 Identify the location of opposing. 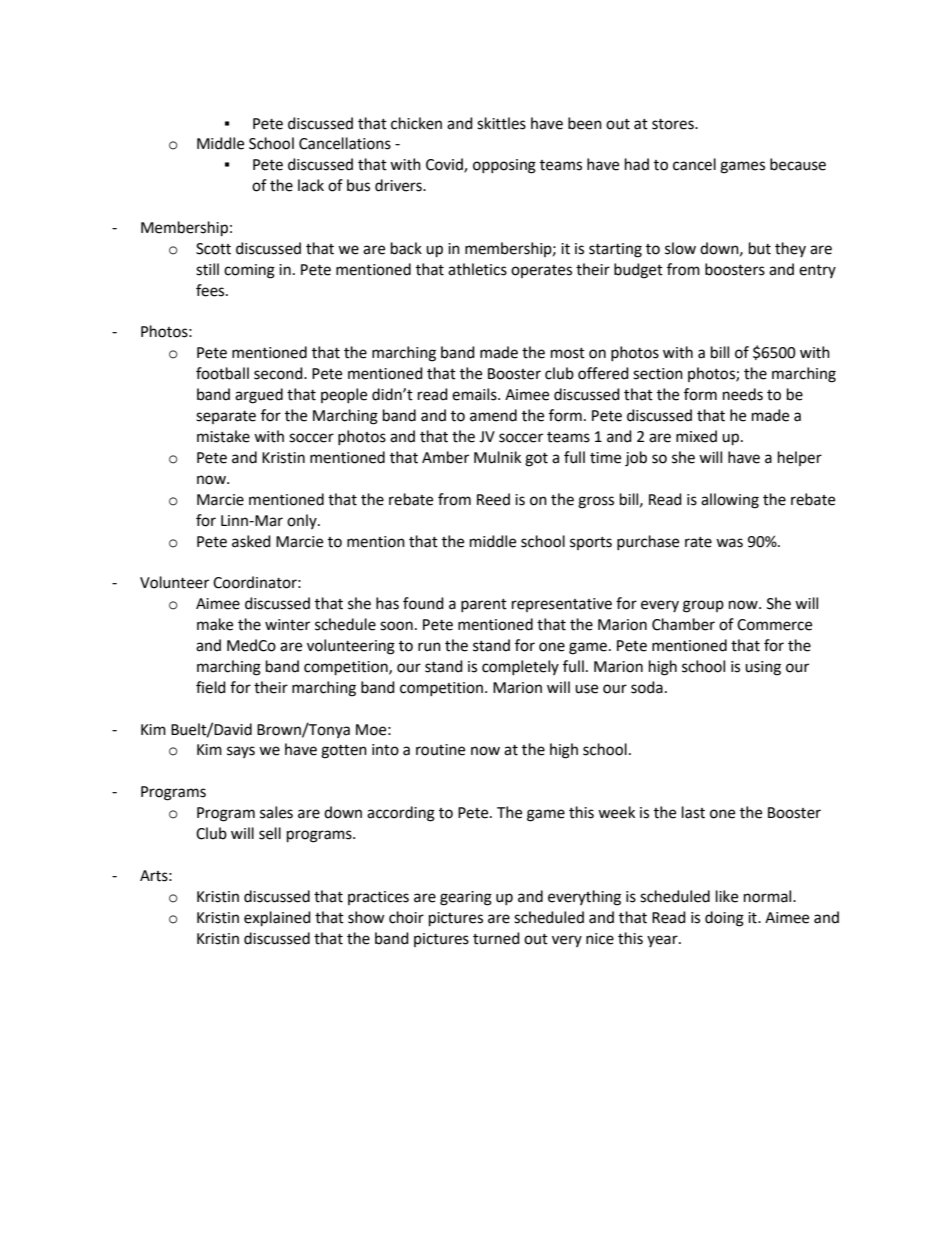
(504, 166).
